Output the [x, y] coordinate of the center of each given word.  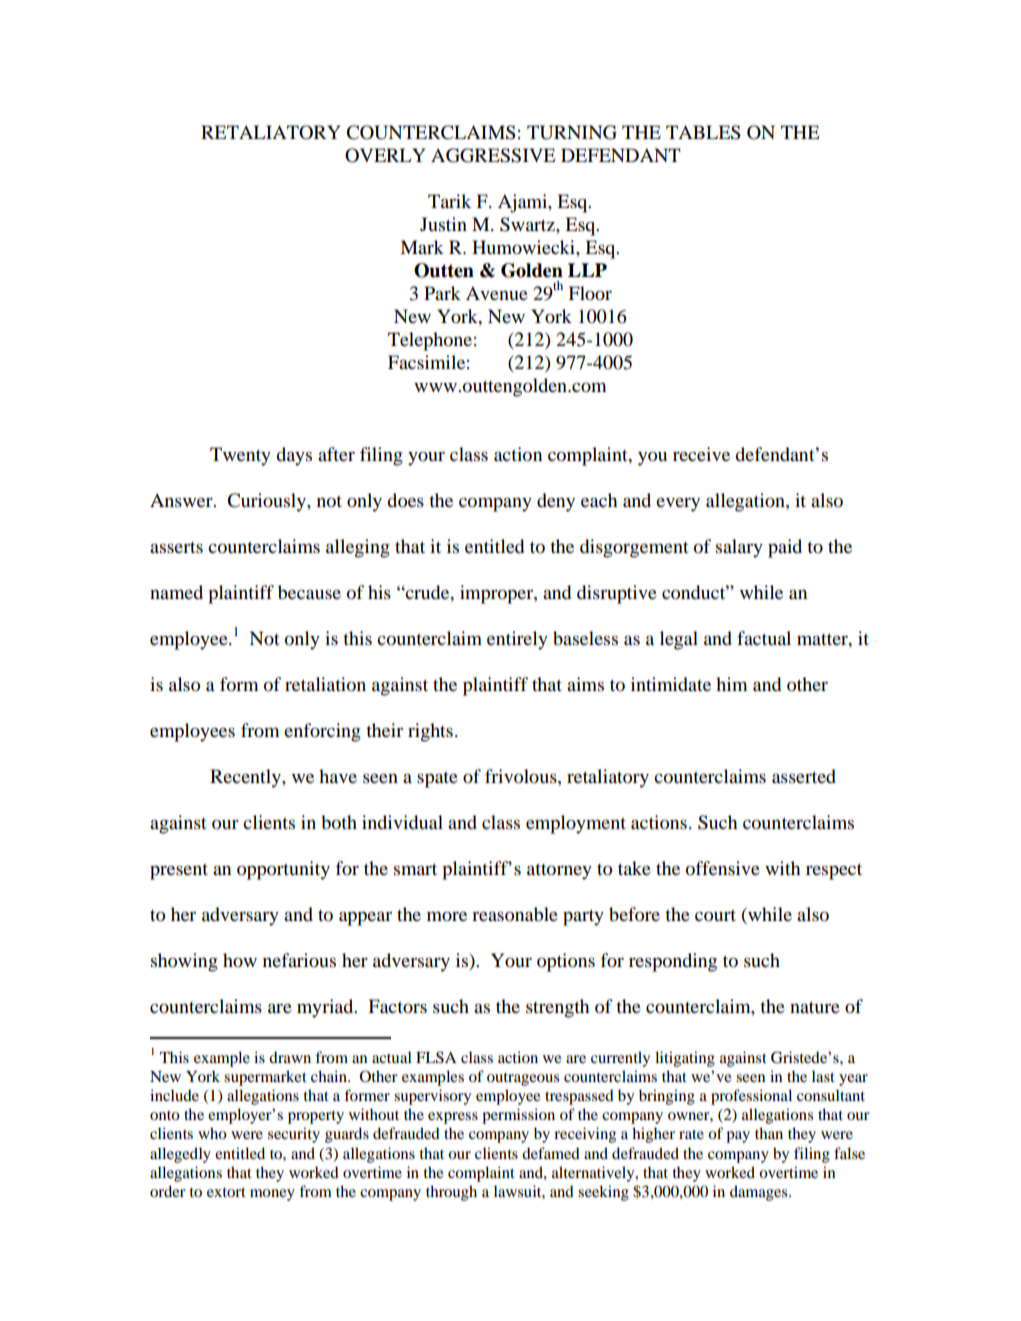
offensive [723, 868]
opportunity [283, 870]
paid [785, 548]
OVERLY [385, 155]
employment [576, 824]
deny [556, 502]
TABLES [703, 132]
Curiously [267, 502]
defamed [551, 1153]
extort [226, 1192]
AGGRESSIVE [493, 155]
